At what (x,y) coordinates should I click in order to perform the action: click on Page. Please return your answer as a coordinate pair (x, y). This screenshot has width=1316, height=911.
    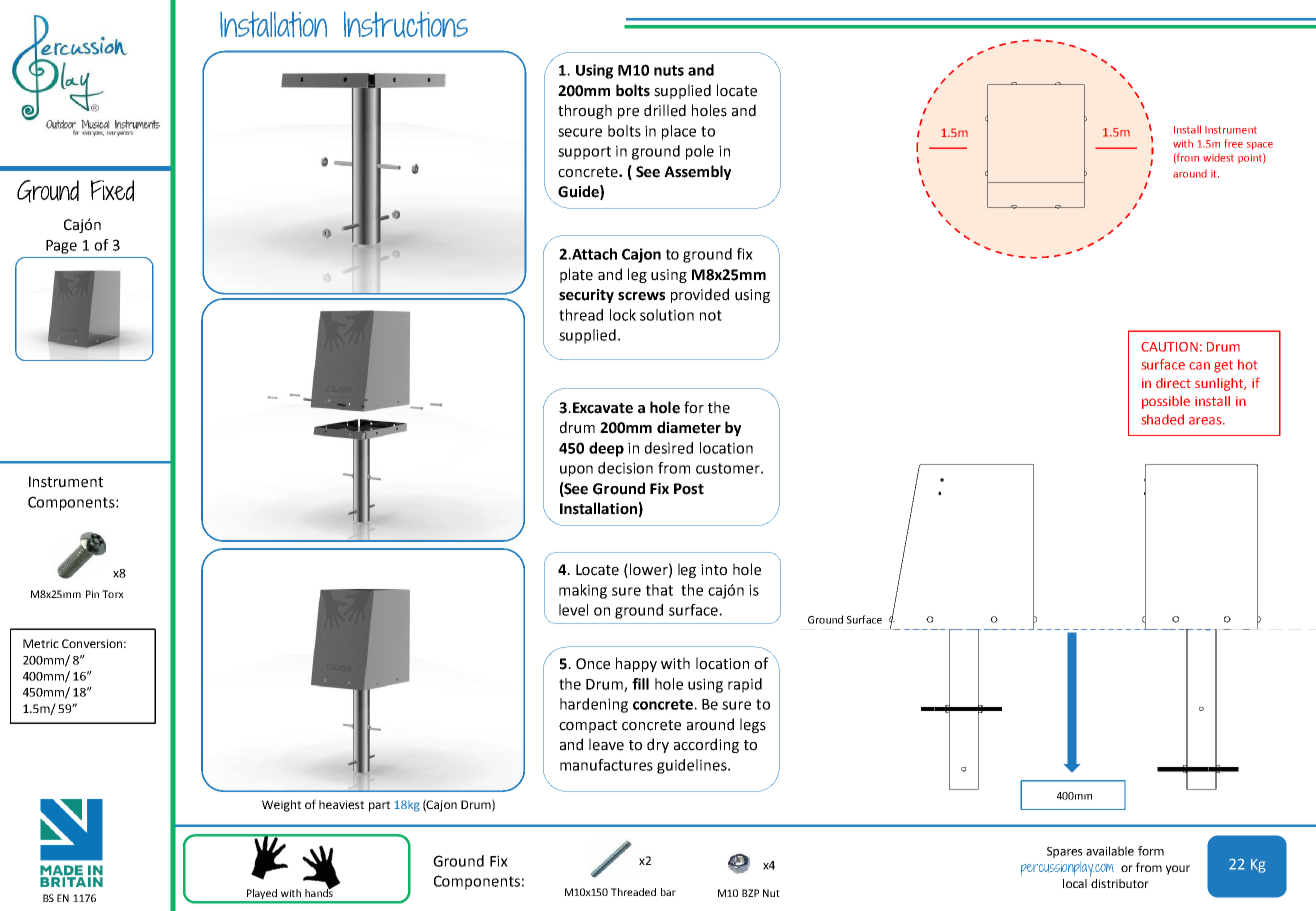
    Looking at the image, I should click on (61, 247).
